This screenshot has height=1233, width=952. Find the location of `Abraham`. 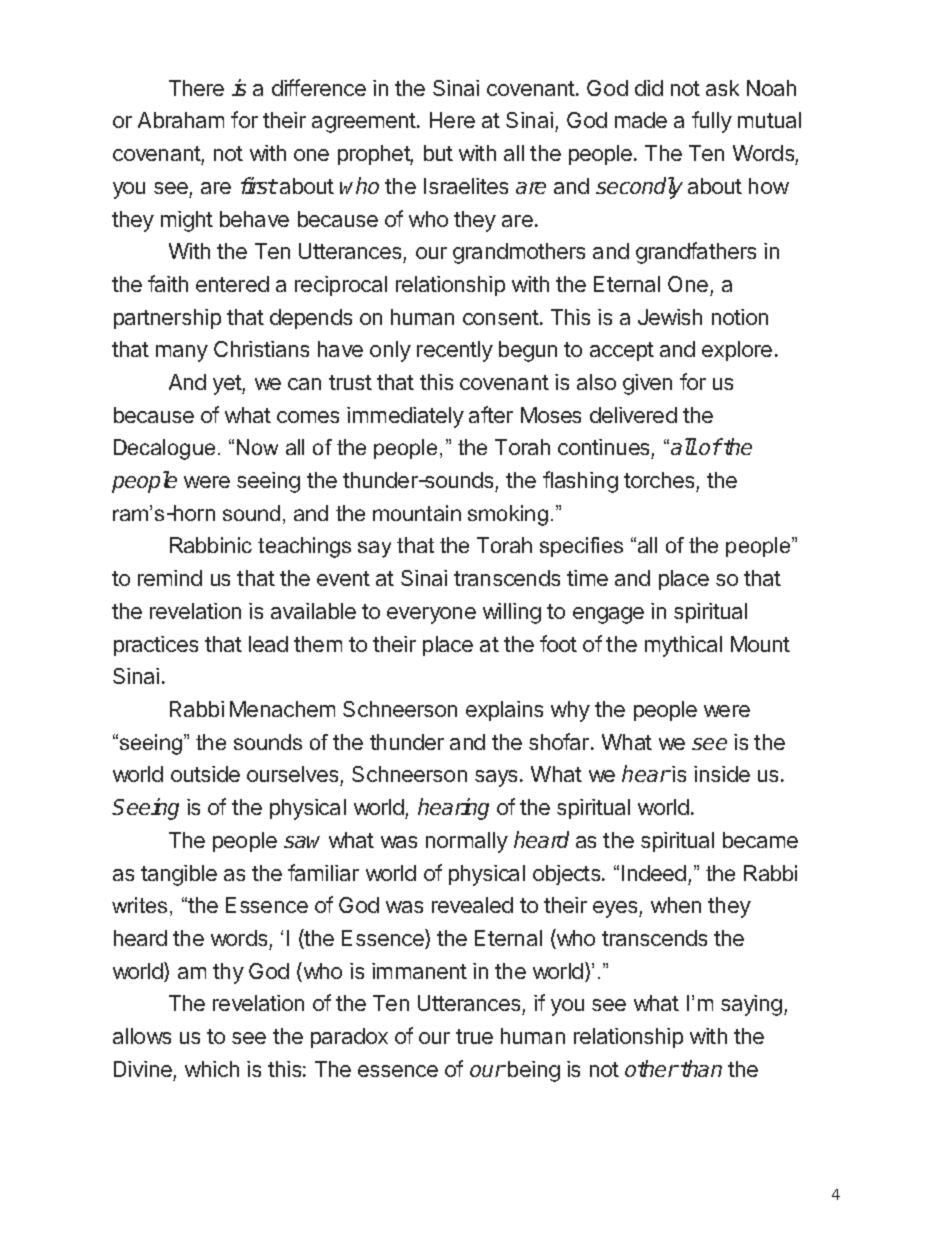

Abraham is located at coordinates (181, 120).
